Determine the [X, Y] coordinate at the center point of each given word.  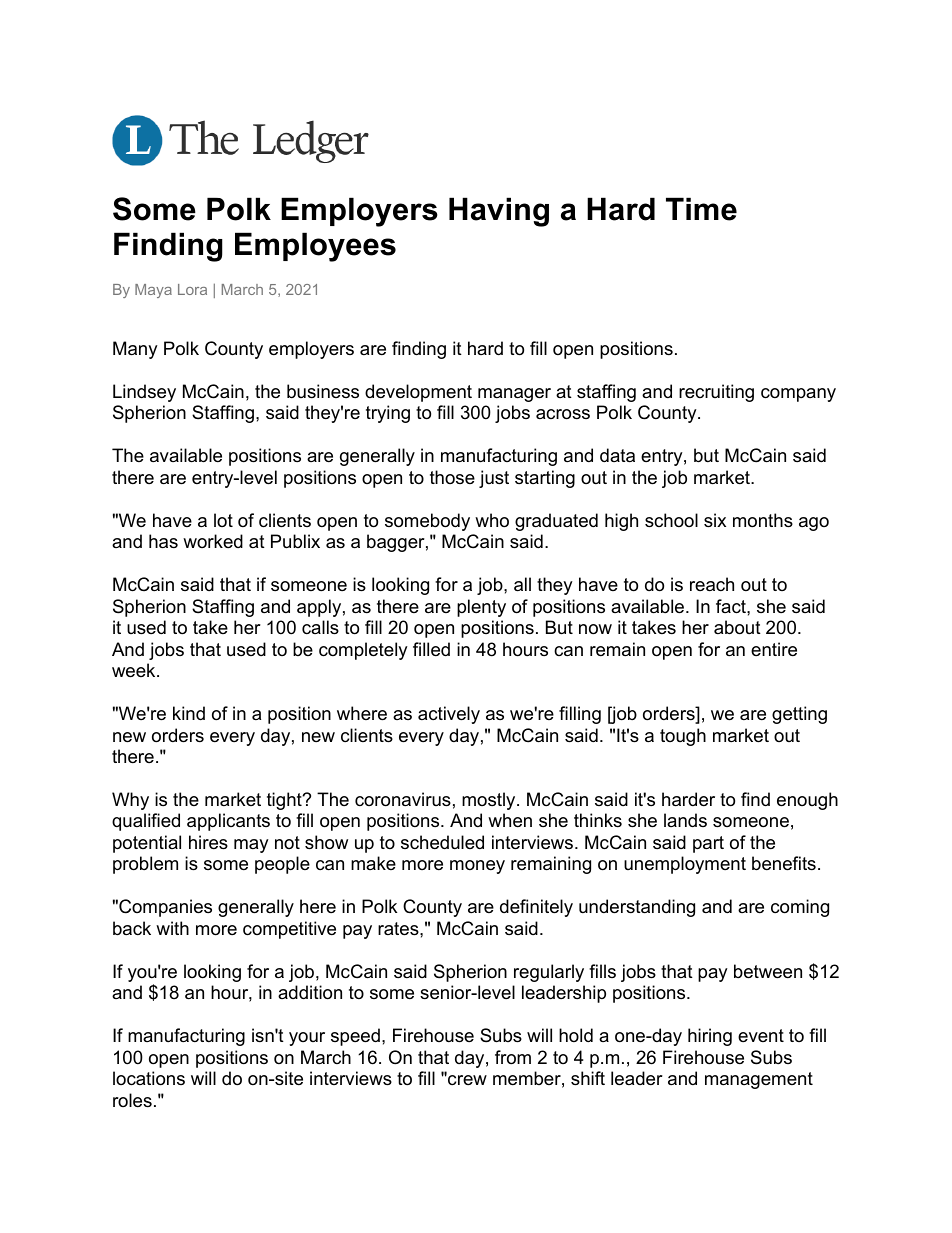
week [135, 670]
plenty [481, 608]
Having [499, 212]
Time [701, 209]
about [737, 627]
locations [149, 1078]
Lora [192, 289]
